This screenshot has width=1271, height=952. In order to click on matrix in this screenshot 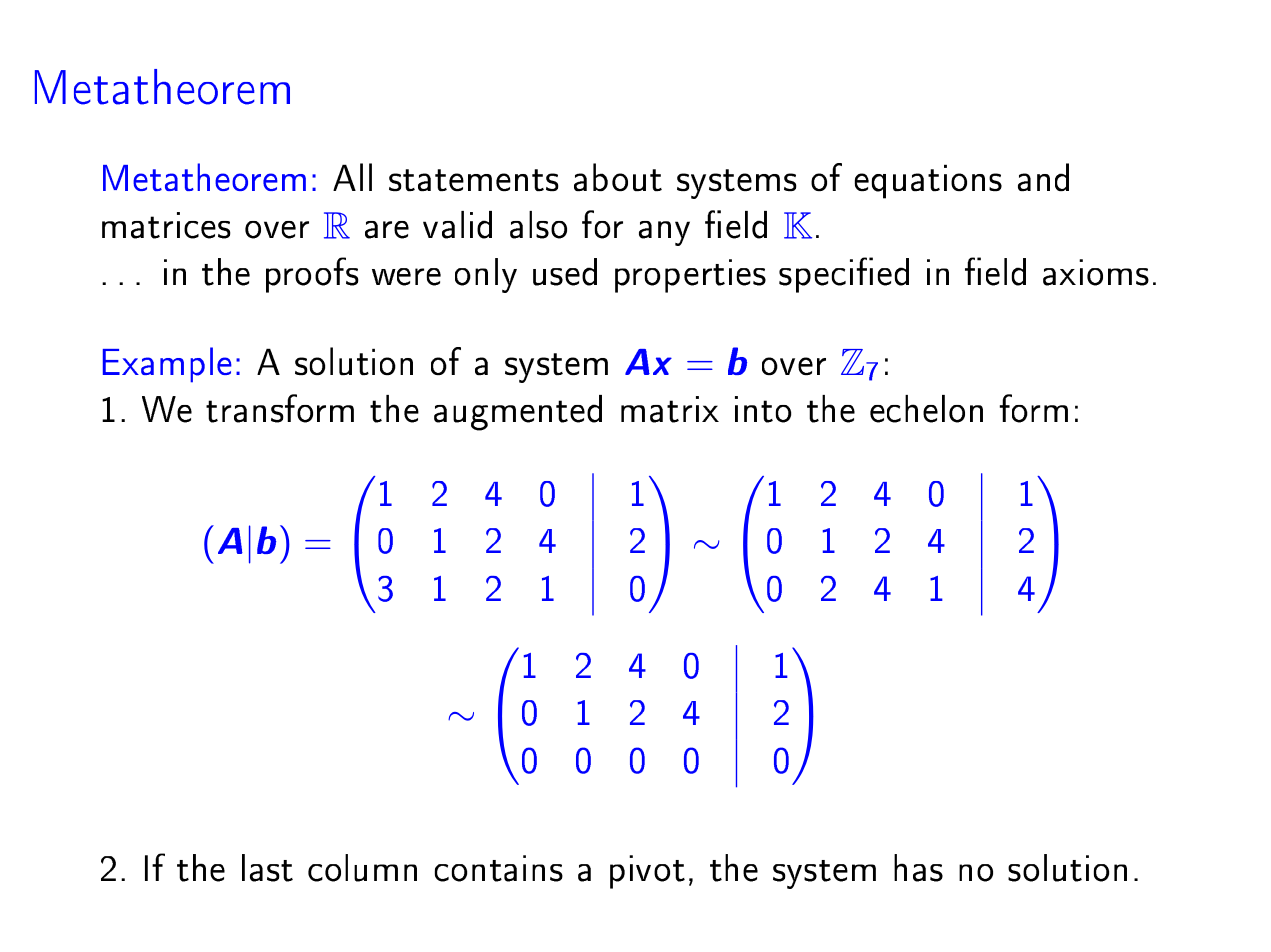, I will do `click(670, 409)`.
